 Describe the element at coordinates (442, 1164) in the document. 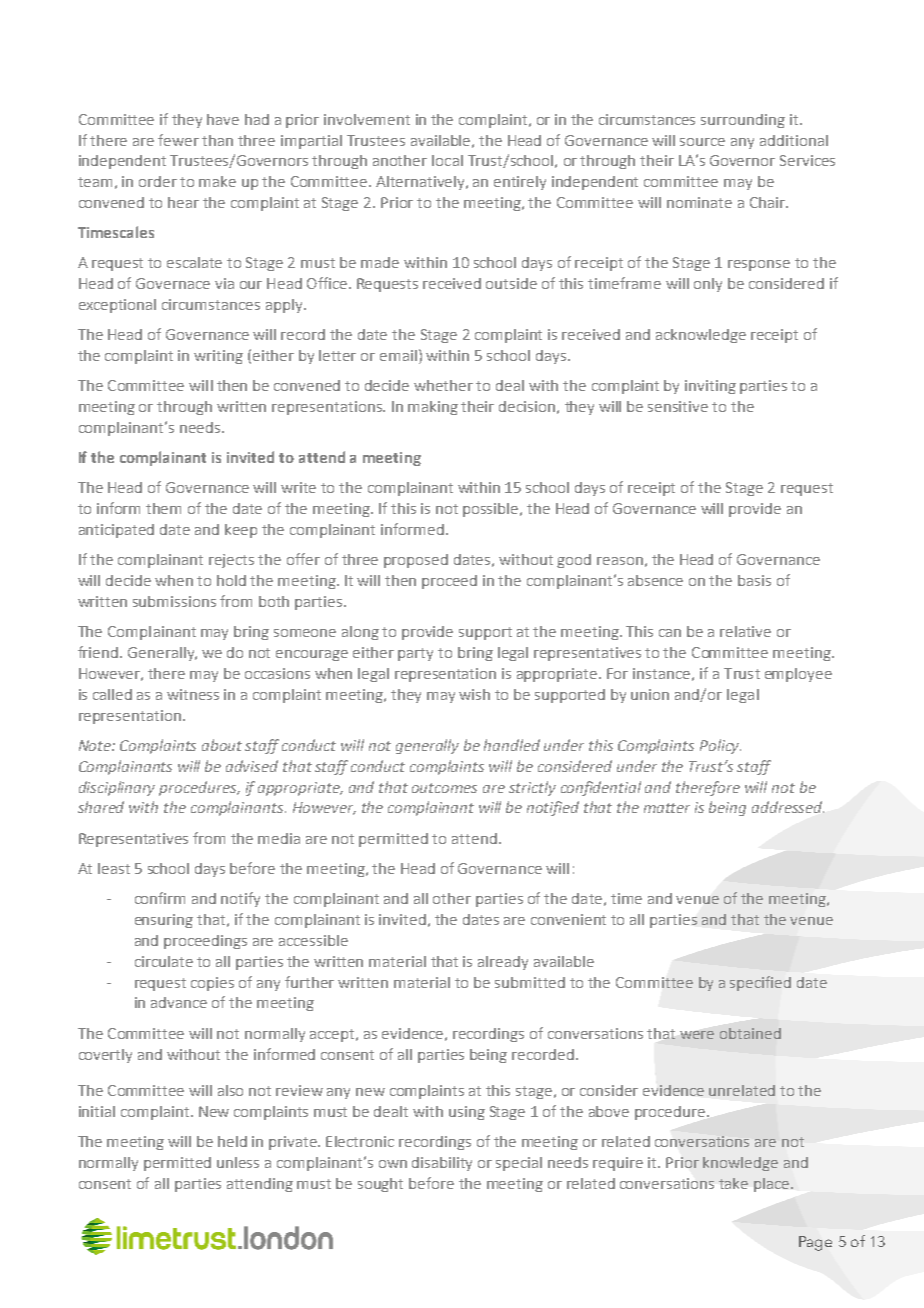

I see `disability` at that location.
